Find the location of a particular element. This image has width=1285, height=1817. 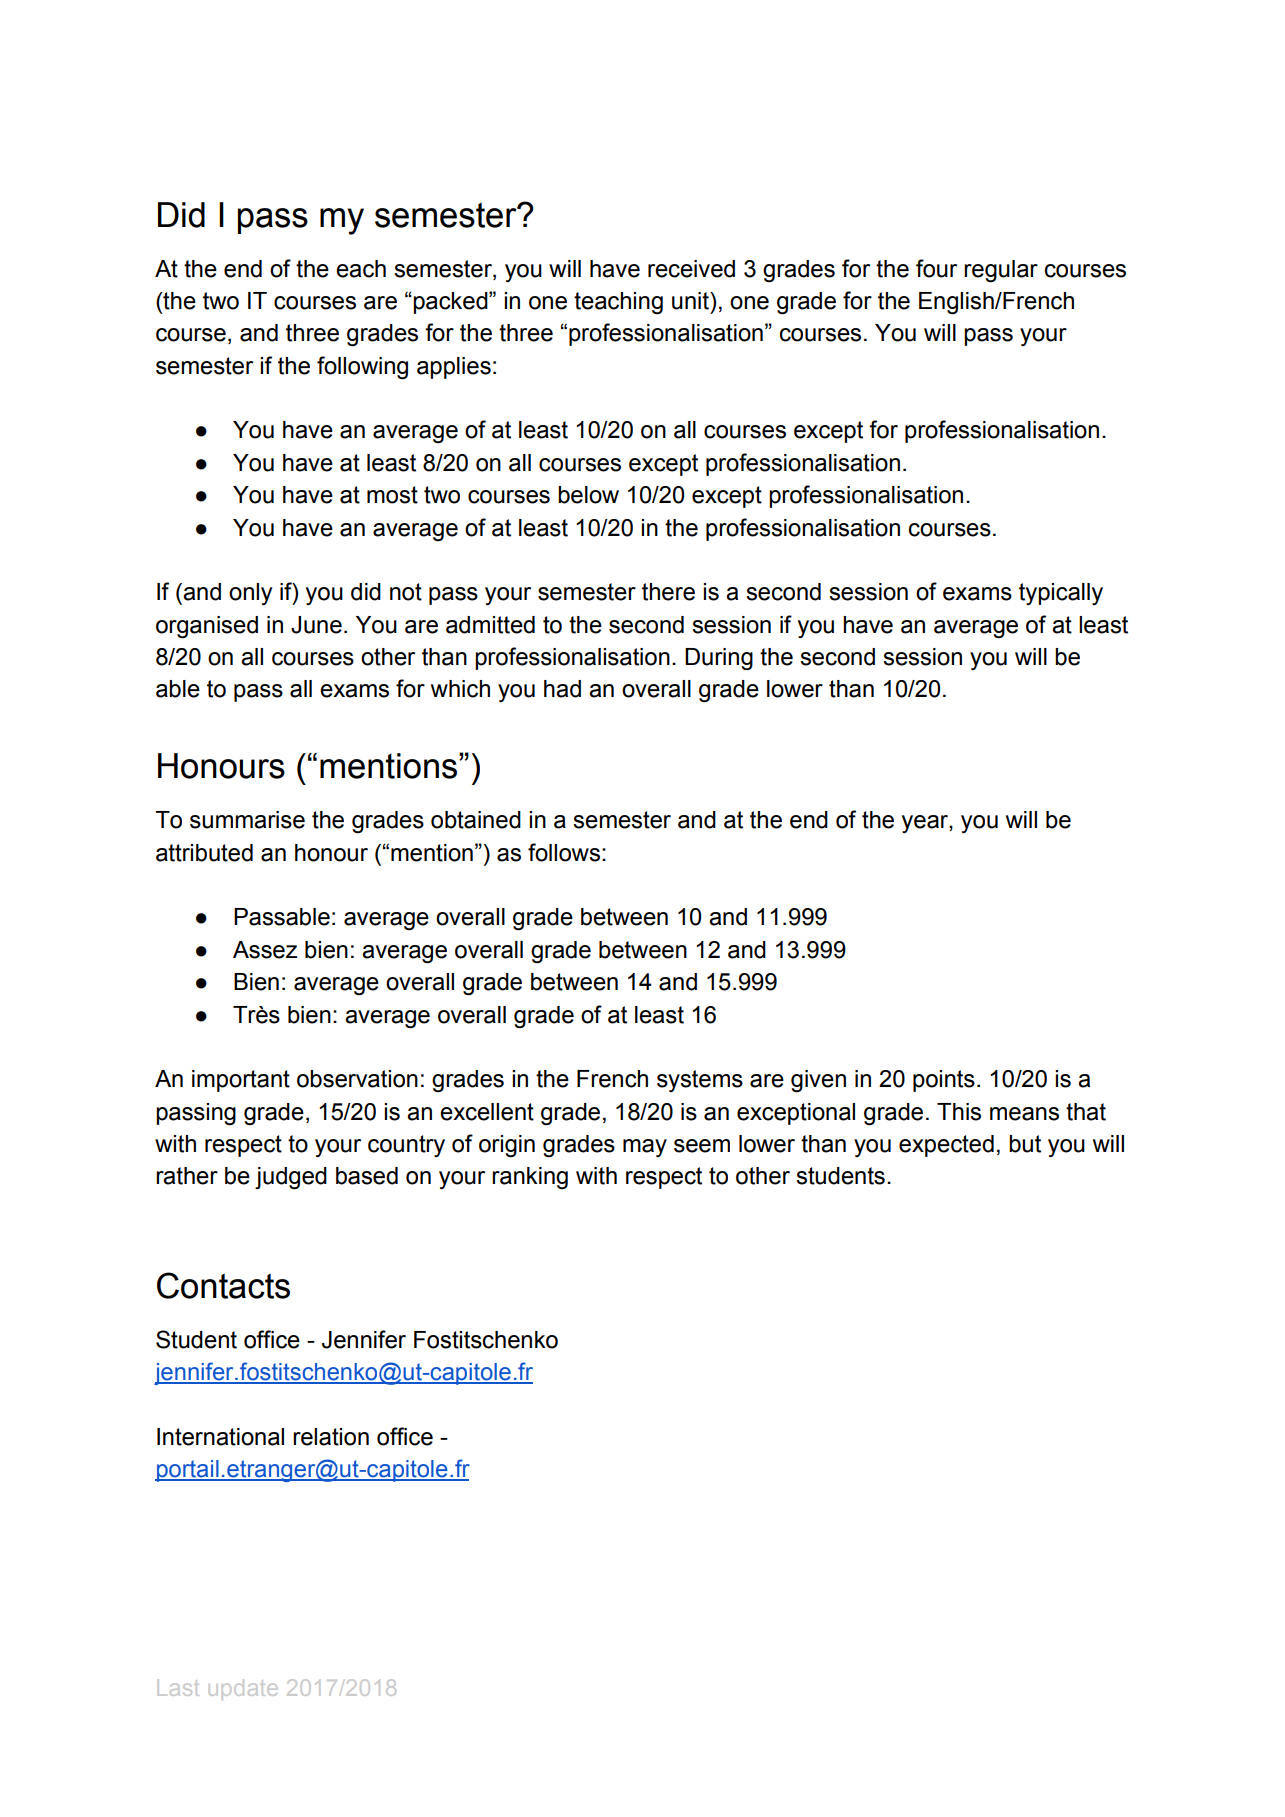

following is located at coordinates (362, 368).
